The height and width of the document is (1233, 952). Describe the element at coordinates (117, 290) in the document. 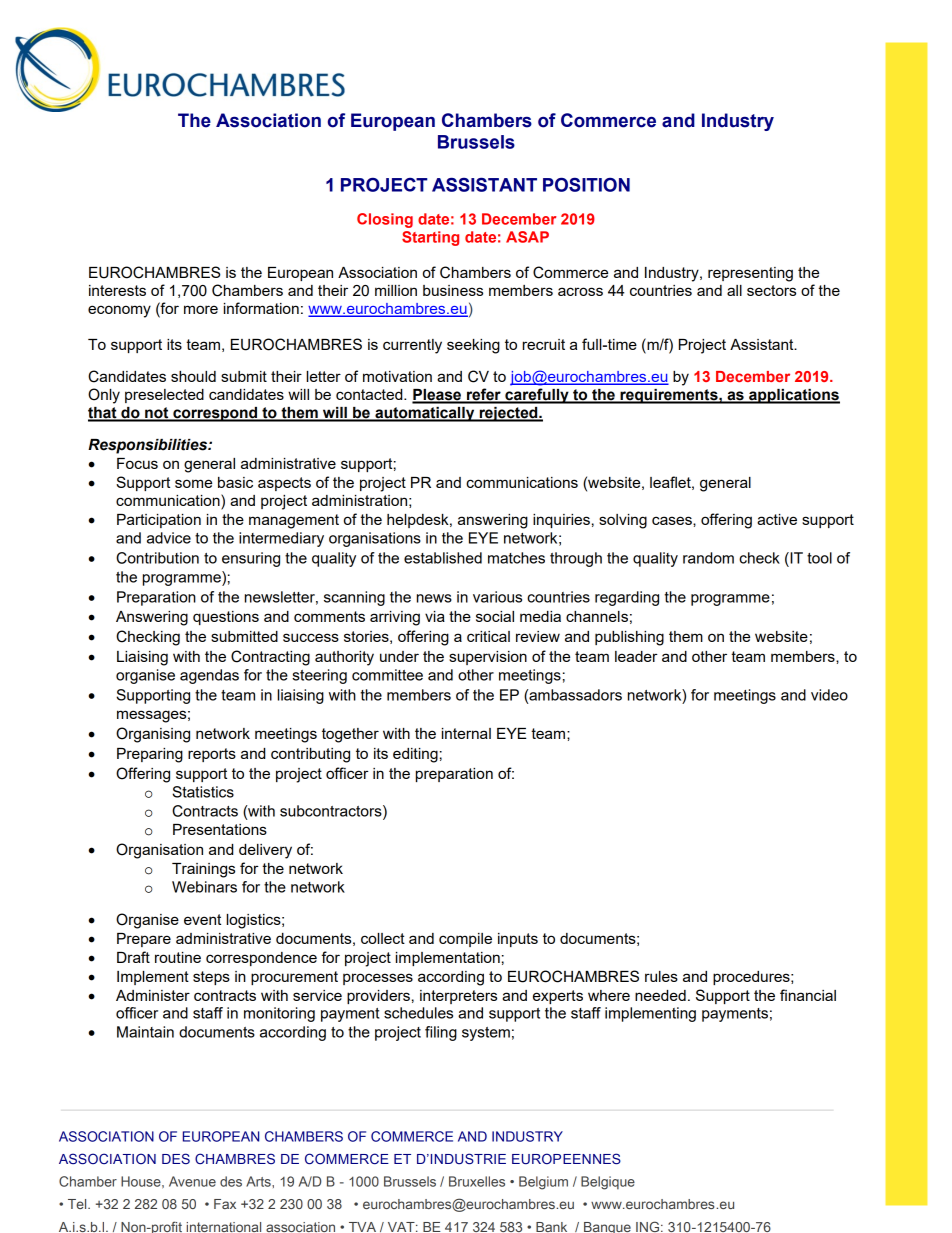

I see `interests` at that location.
